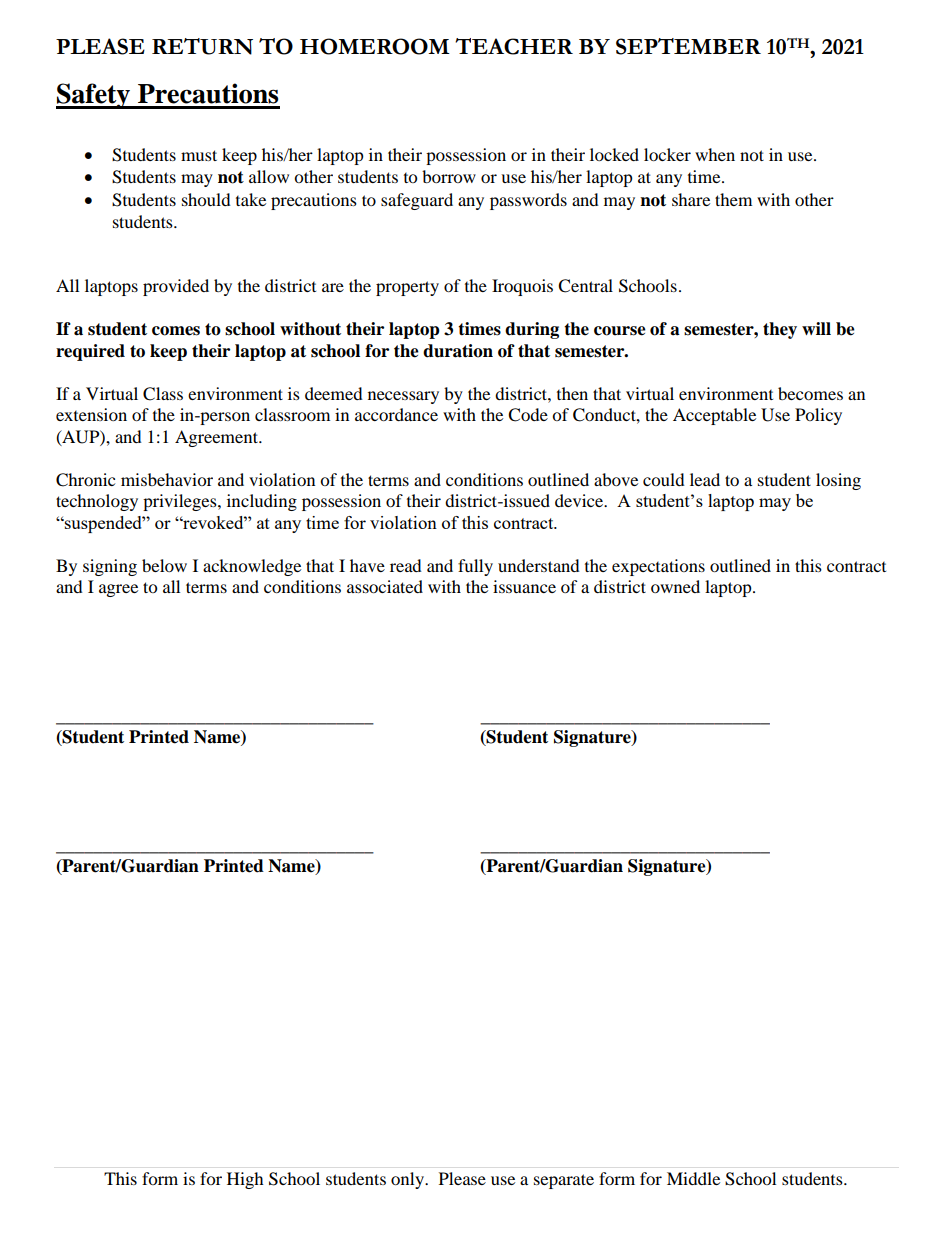 This screenshot has width=952, height=1233. Describe the element at coordinates (564, 1181) in the screenshot. I see `separate` at that location.
